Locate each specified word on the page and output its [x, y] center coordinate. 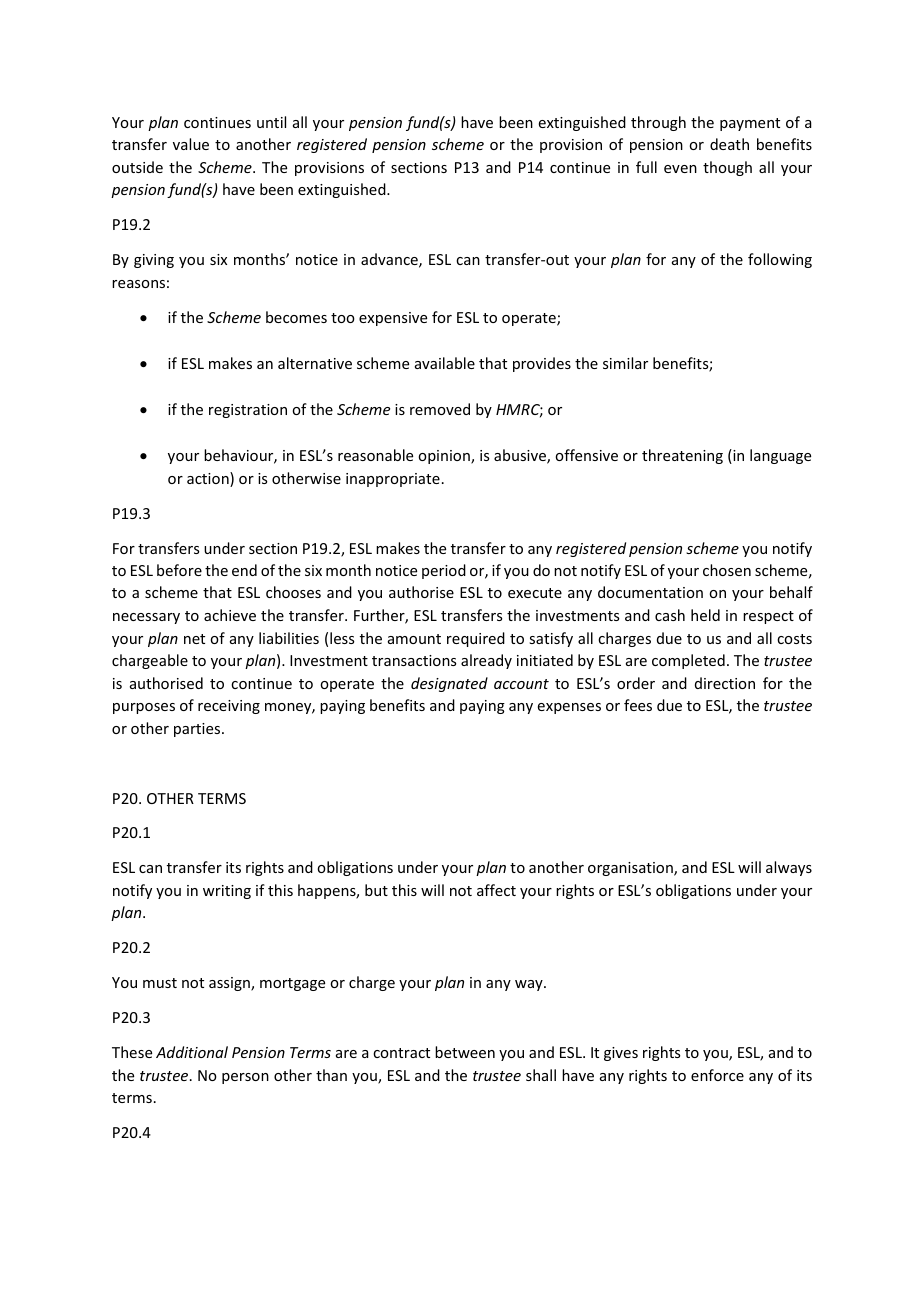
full [646, 167]
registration [248, 411]
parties [198, 730]
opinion [445, 457]
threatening [682, 456]
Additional [192, 1052]
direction [725, 683]
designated [449, 684]
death [729, 144]
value [191, 144]
